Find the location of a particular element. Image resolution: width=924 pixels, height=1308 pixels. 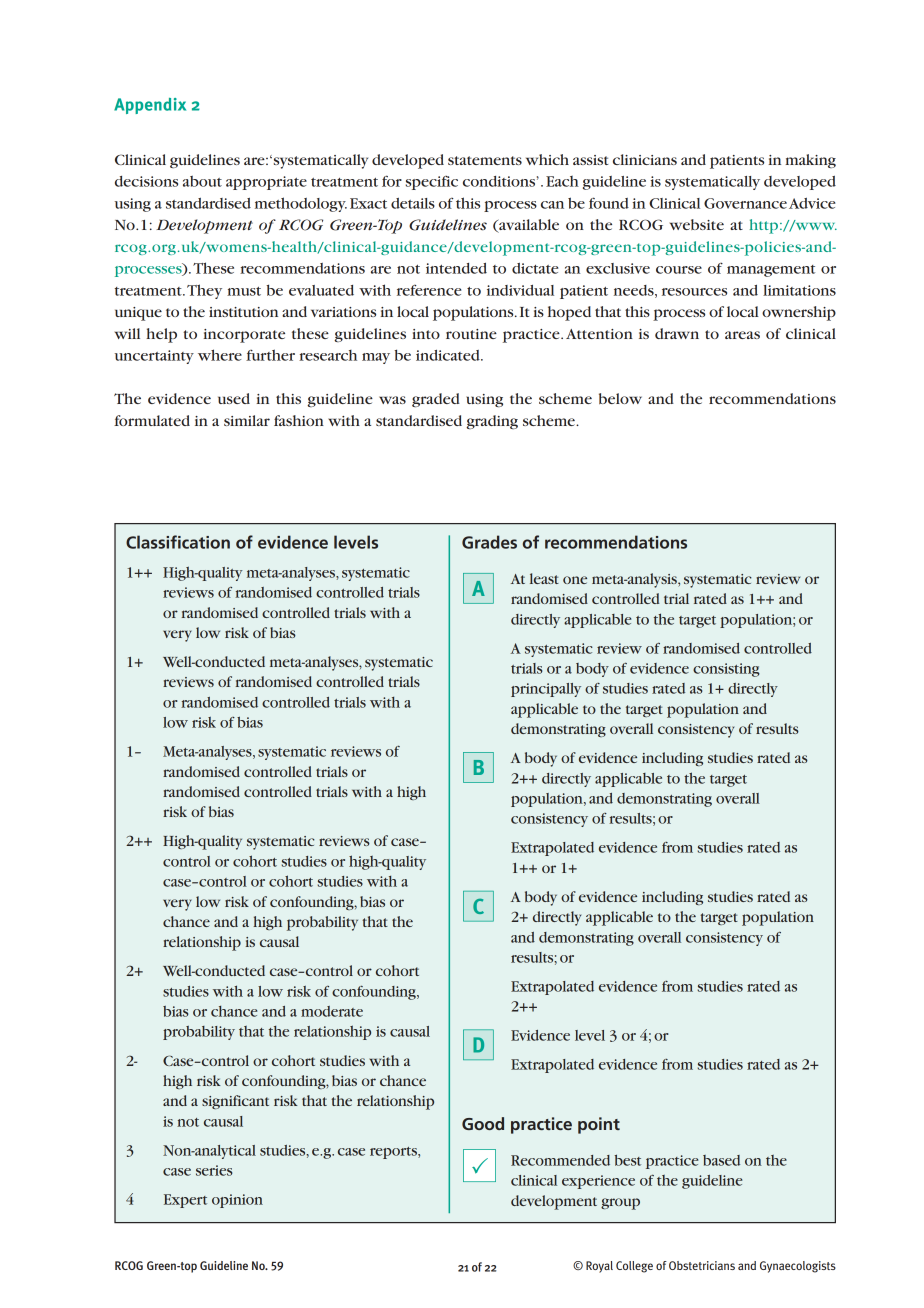

Expert is located at coordinates (185, 1201).
